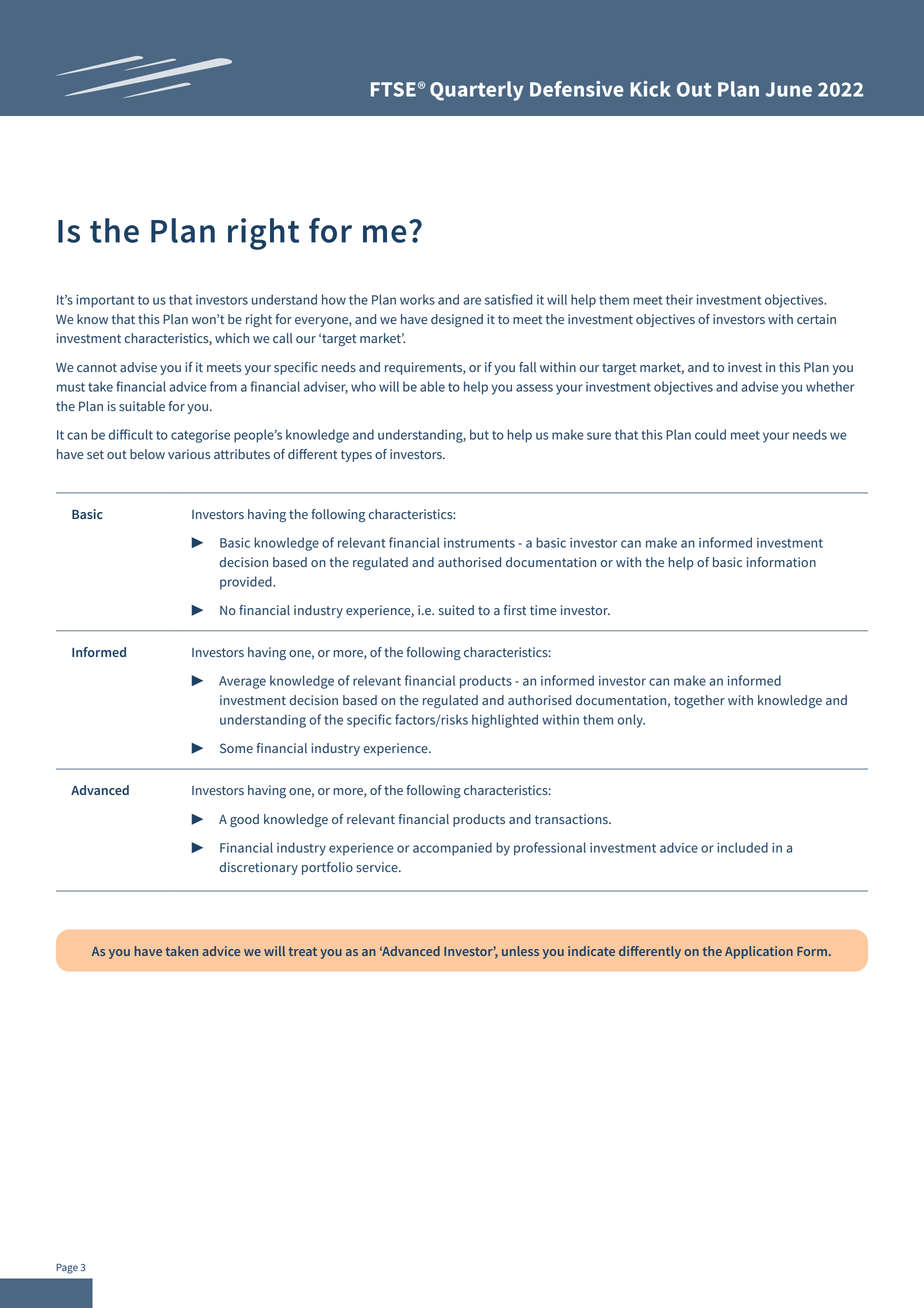 The width and height of the screenshot is (924, 1308). I want to click on Quarterly, so click(477, 91).
